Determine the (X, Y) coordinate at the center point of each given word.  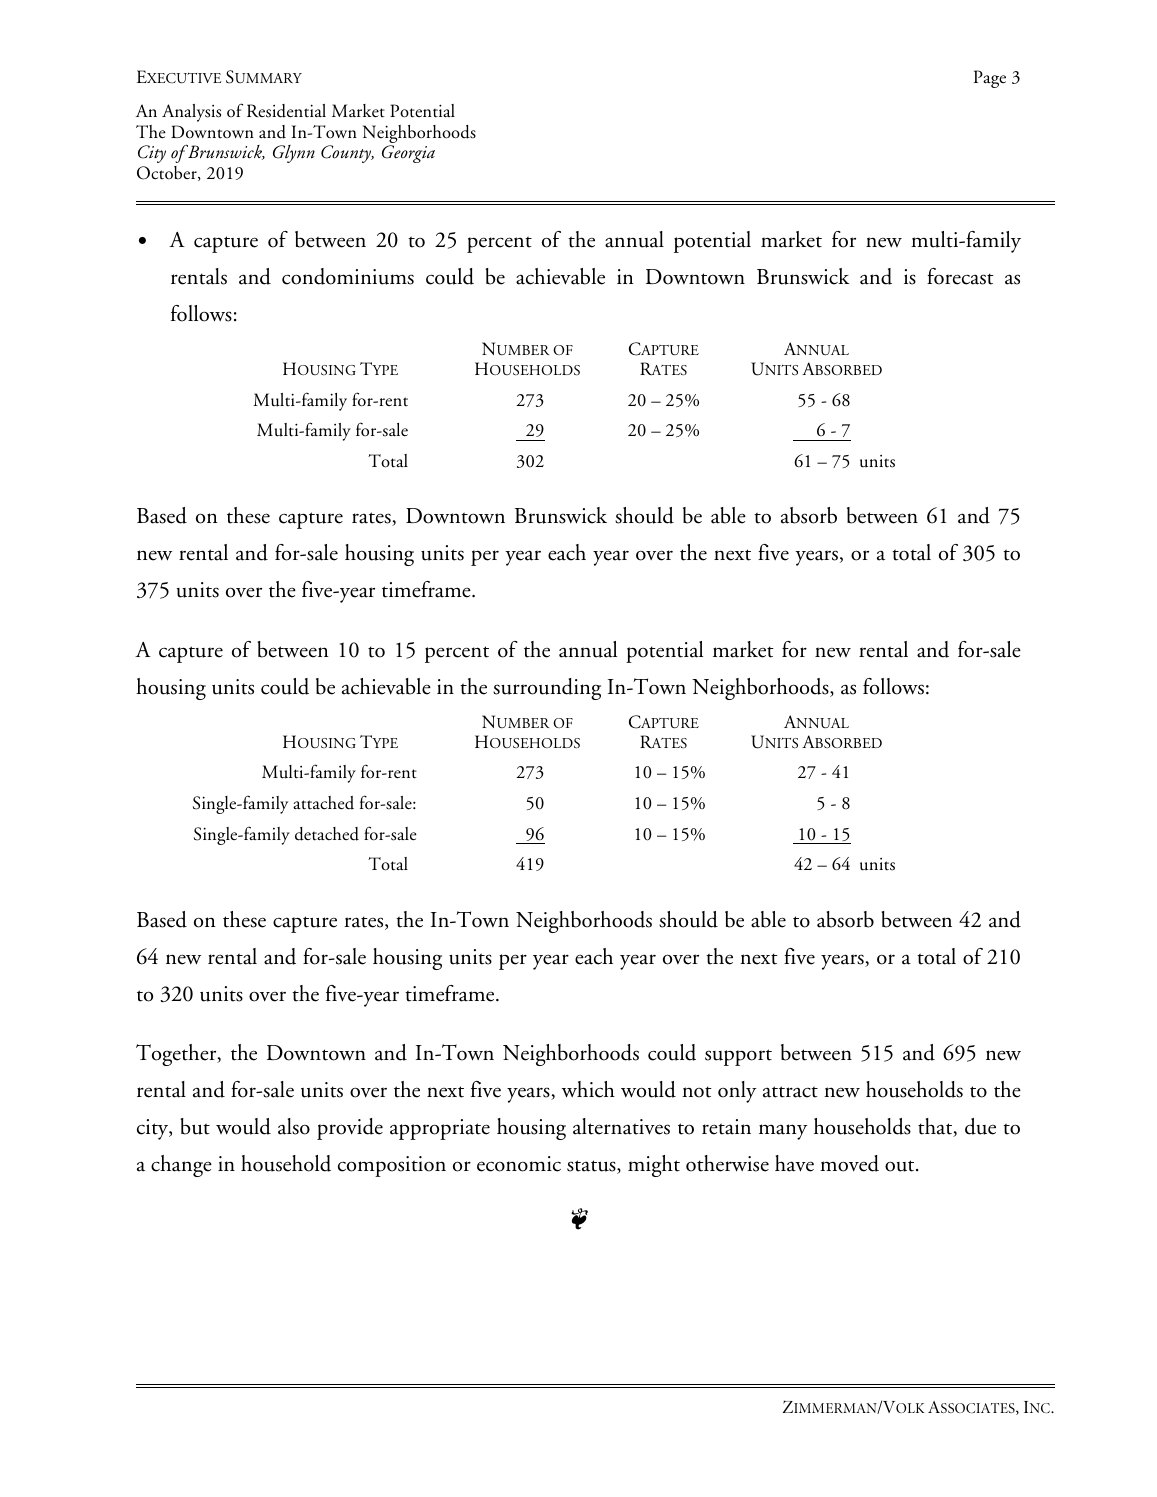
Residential (286, 111)
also (294, 1126)
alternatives (621, 1126)
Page (990, 79)
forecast (960, 276)
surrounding (547, 689)
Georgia (408, 154)
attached (323, 803)
